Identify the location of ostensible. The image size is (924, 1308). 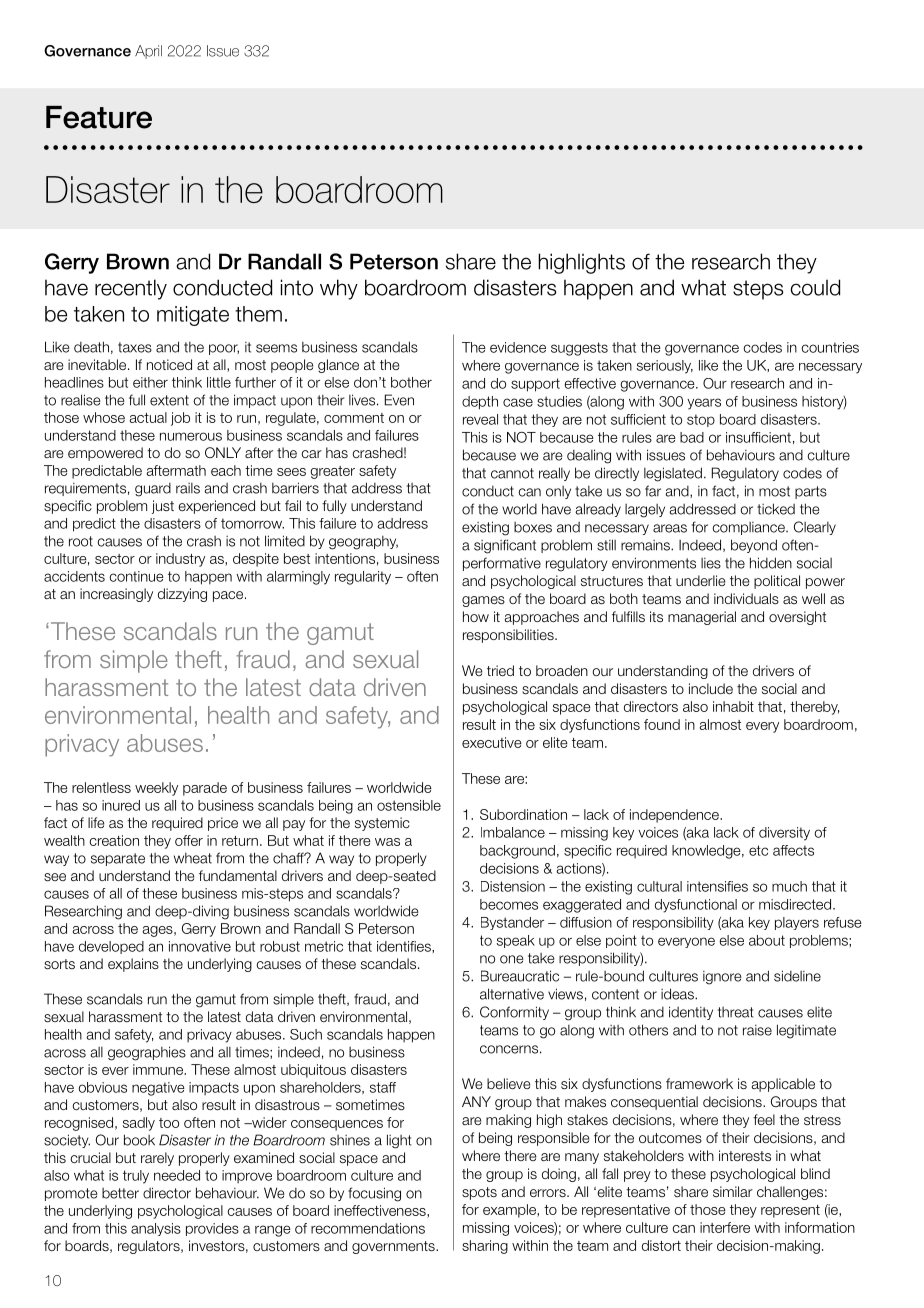
(409, 805).
